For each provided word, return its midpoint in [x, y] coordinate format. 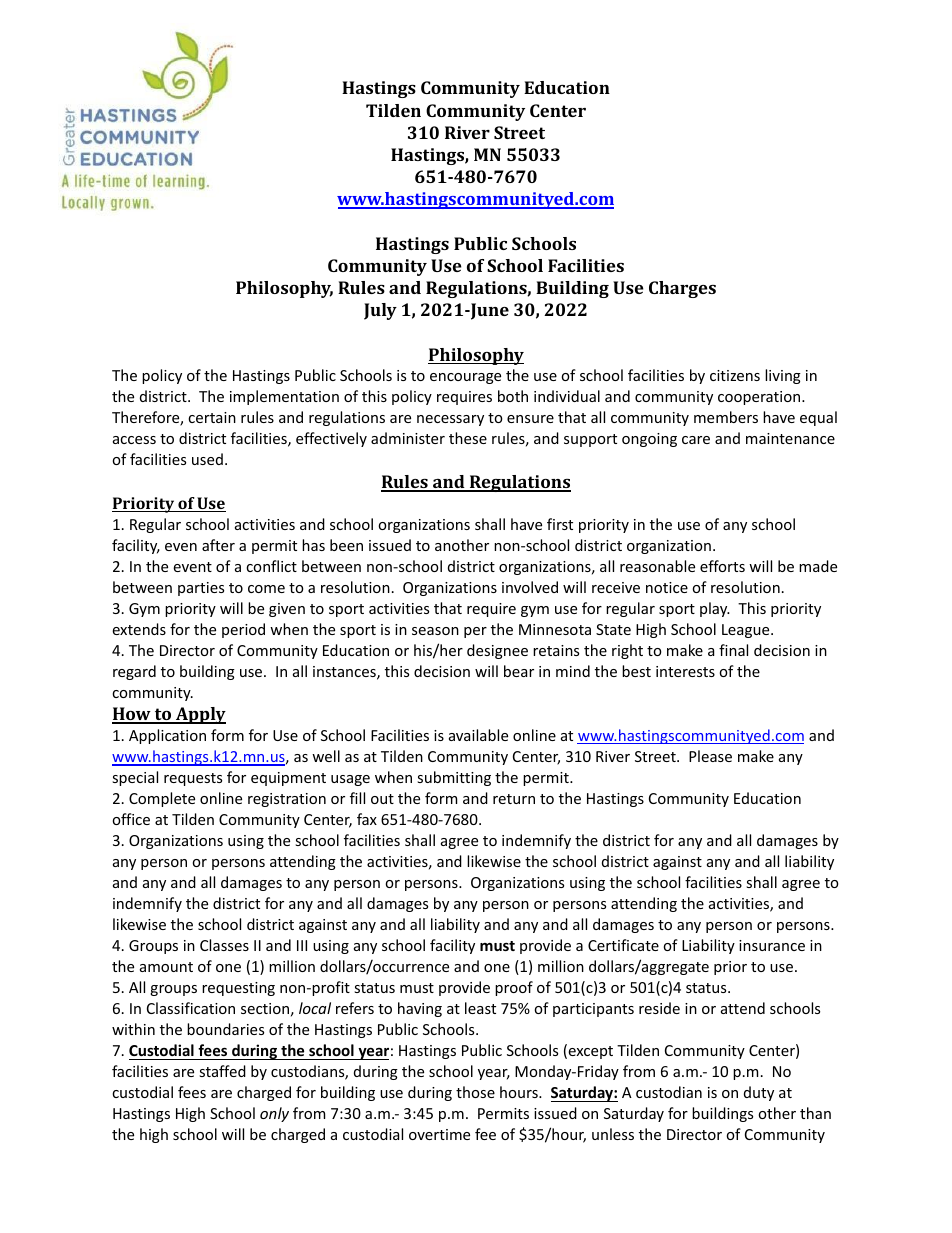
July [380, 311]
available [478, 735]
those [475, 1092]
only [274, 1114]
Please [710, 756]
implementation [284, 397]
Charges [682, 289]
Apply [199, 715]
